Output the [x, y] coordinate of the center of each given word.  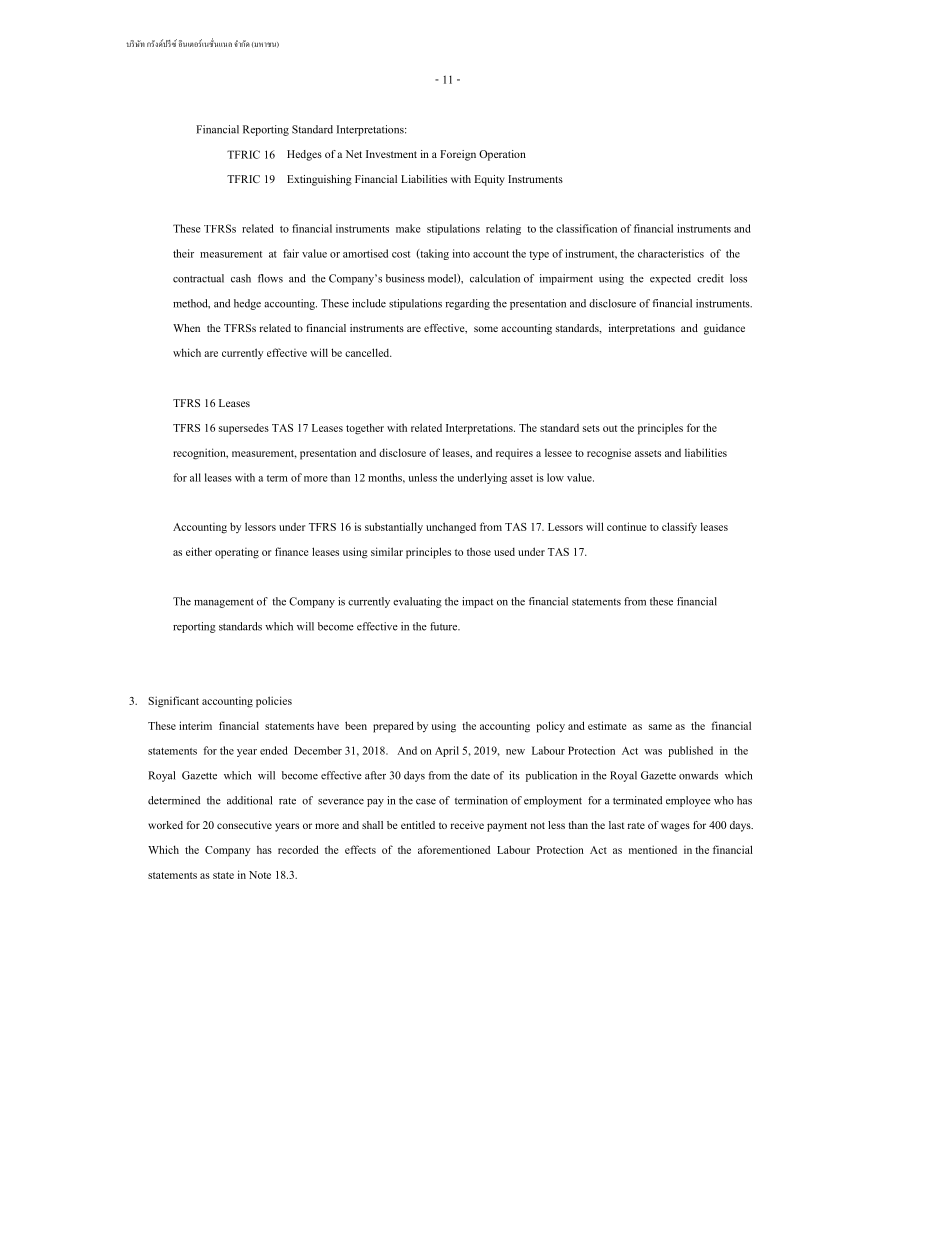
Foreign [458, 155]
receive [467, 825]
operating [237, 553]
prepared [393, 727]
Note [260, 875]
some [486, 329]
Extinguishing [319, 180]
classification [586, 228]
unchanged [451, 528]
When [186, 328]
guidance [724, 329]
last [616, 825]
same [660, 727]
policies [274, 702]
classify [679, 528]
